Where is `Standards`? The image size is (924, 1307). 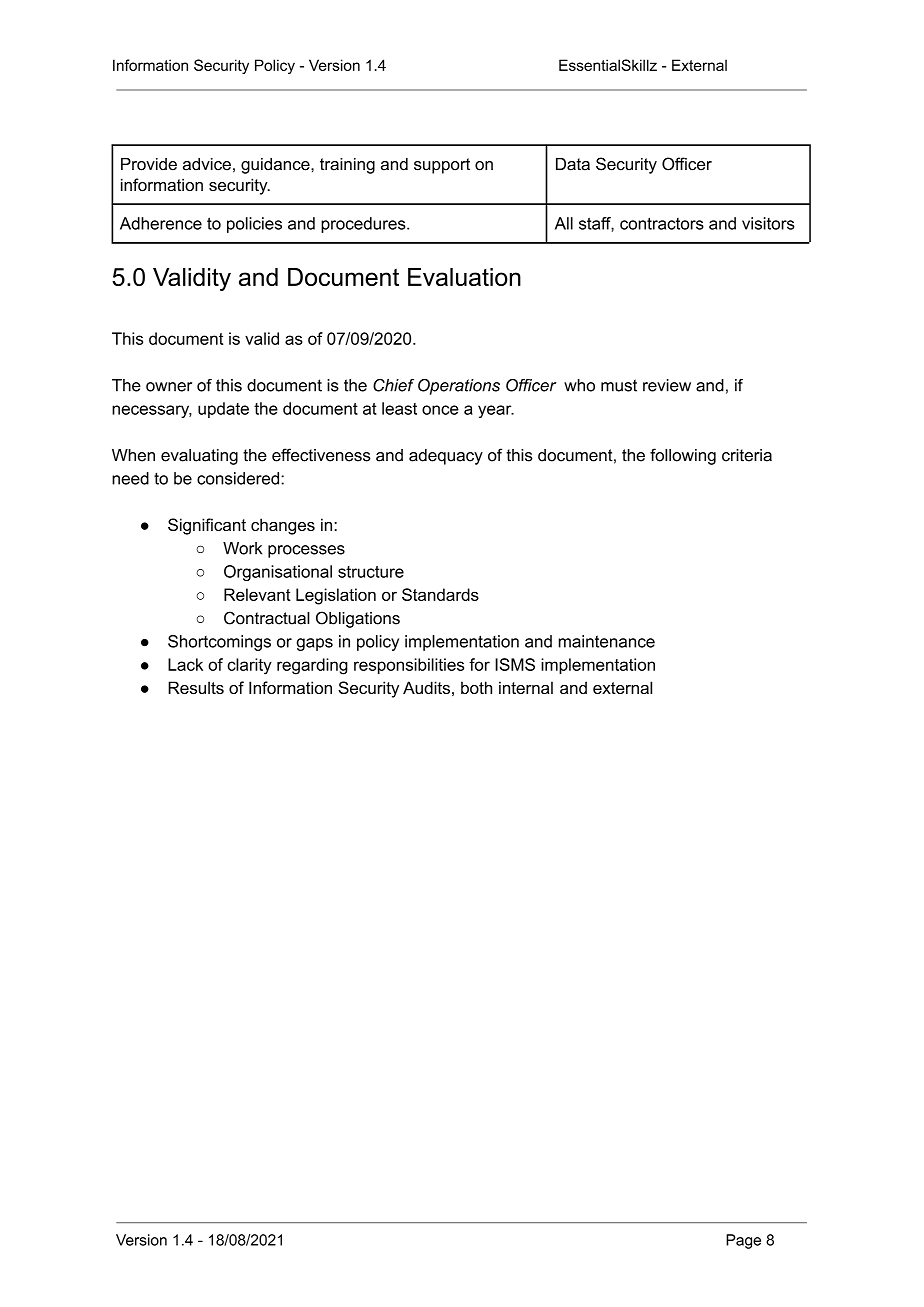
Standards is located at coordinates (440, 594).
